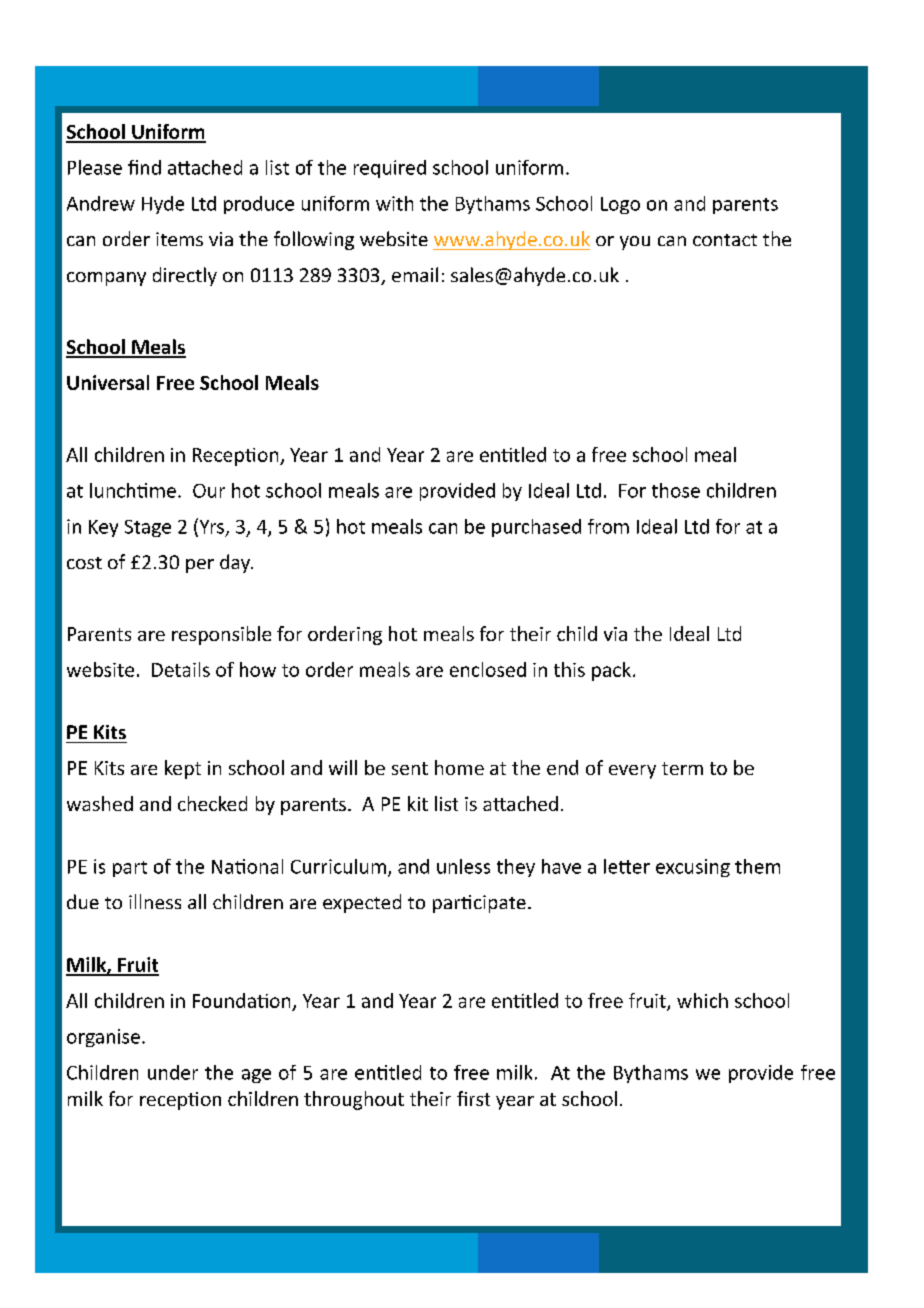  What do you see at coordinates (682, 768) in the screenshot?
I see `term` at bounding box center [682, 768].
